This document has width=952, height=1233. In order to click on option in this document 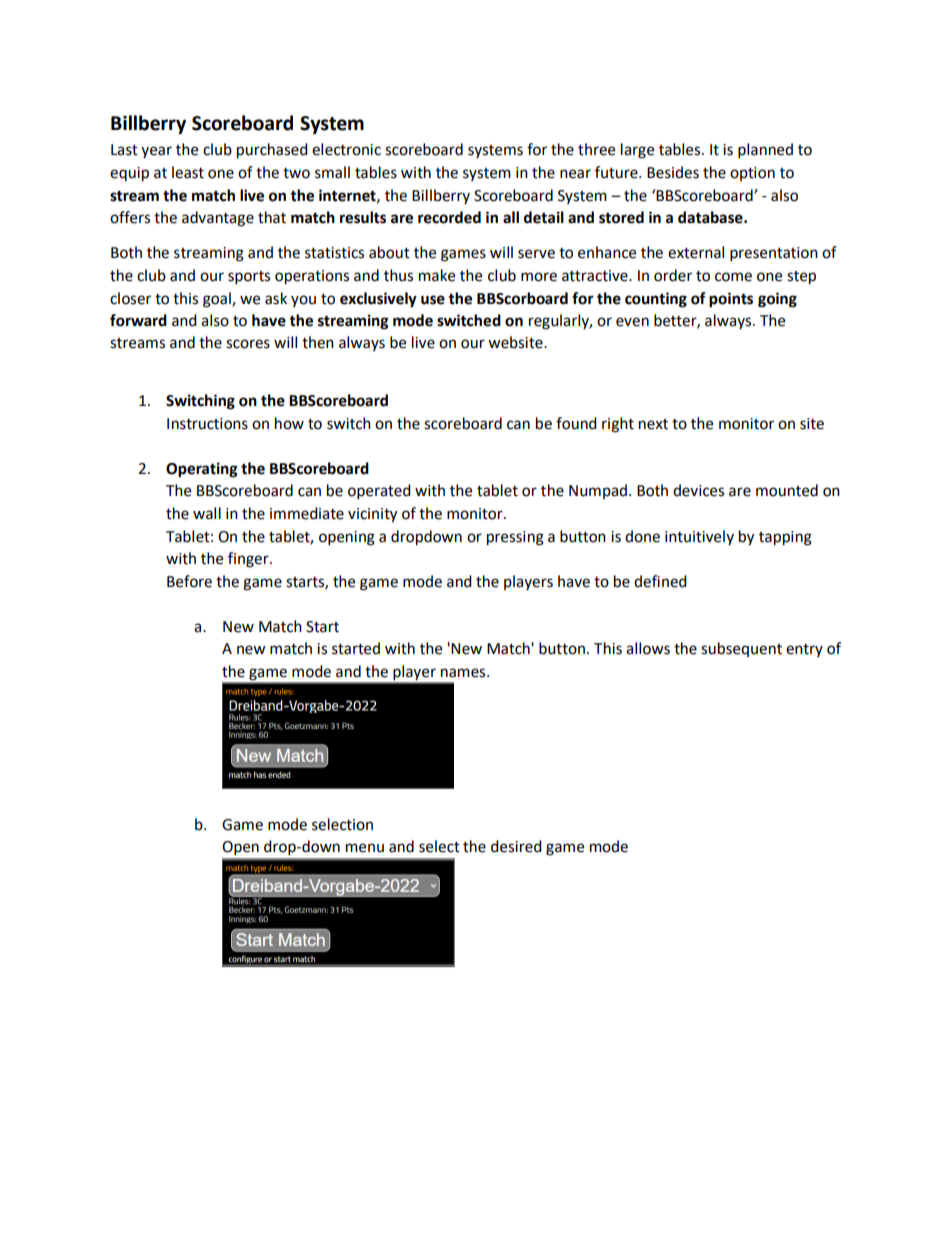, I will do `click(752, 174)`.
